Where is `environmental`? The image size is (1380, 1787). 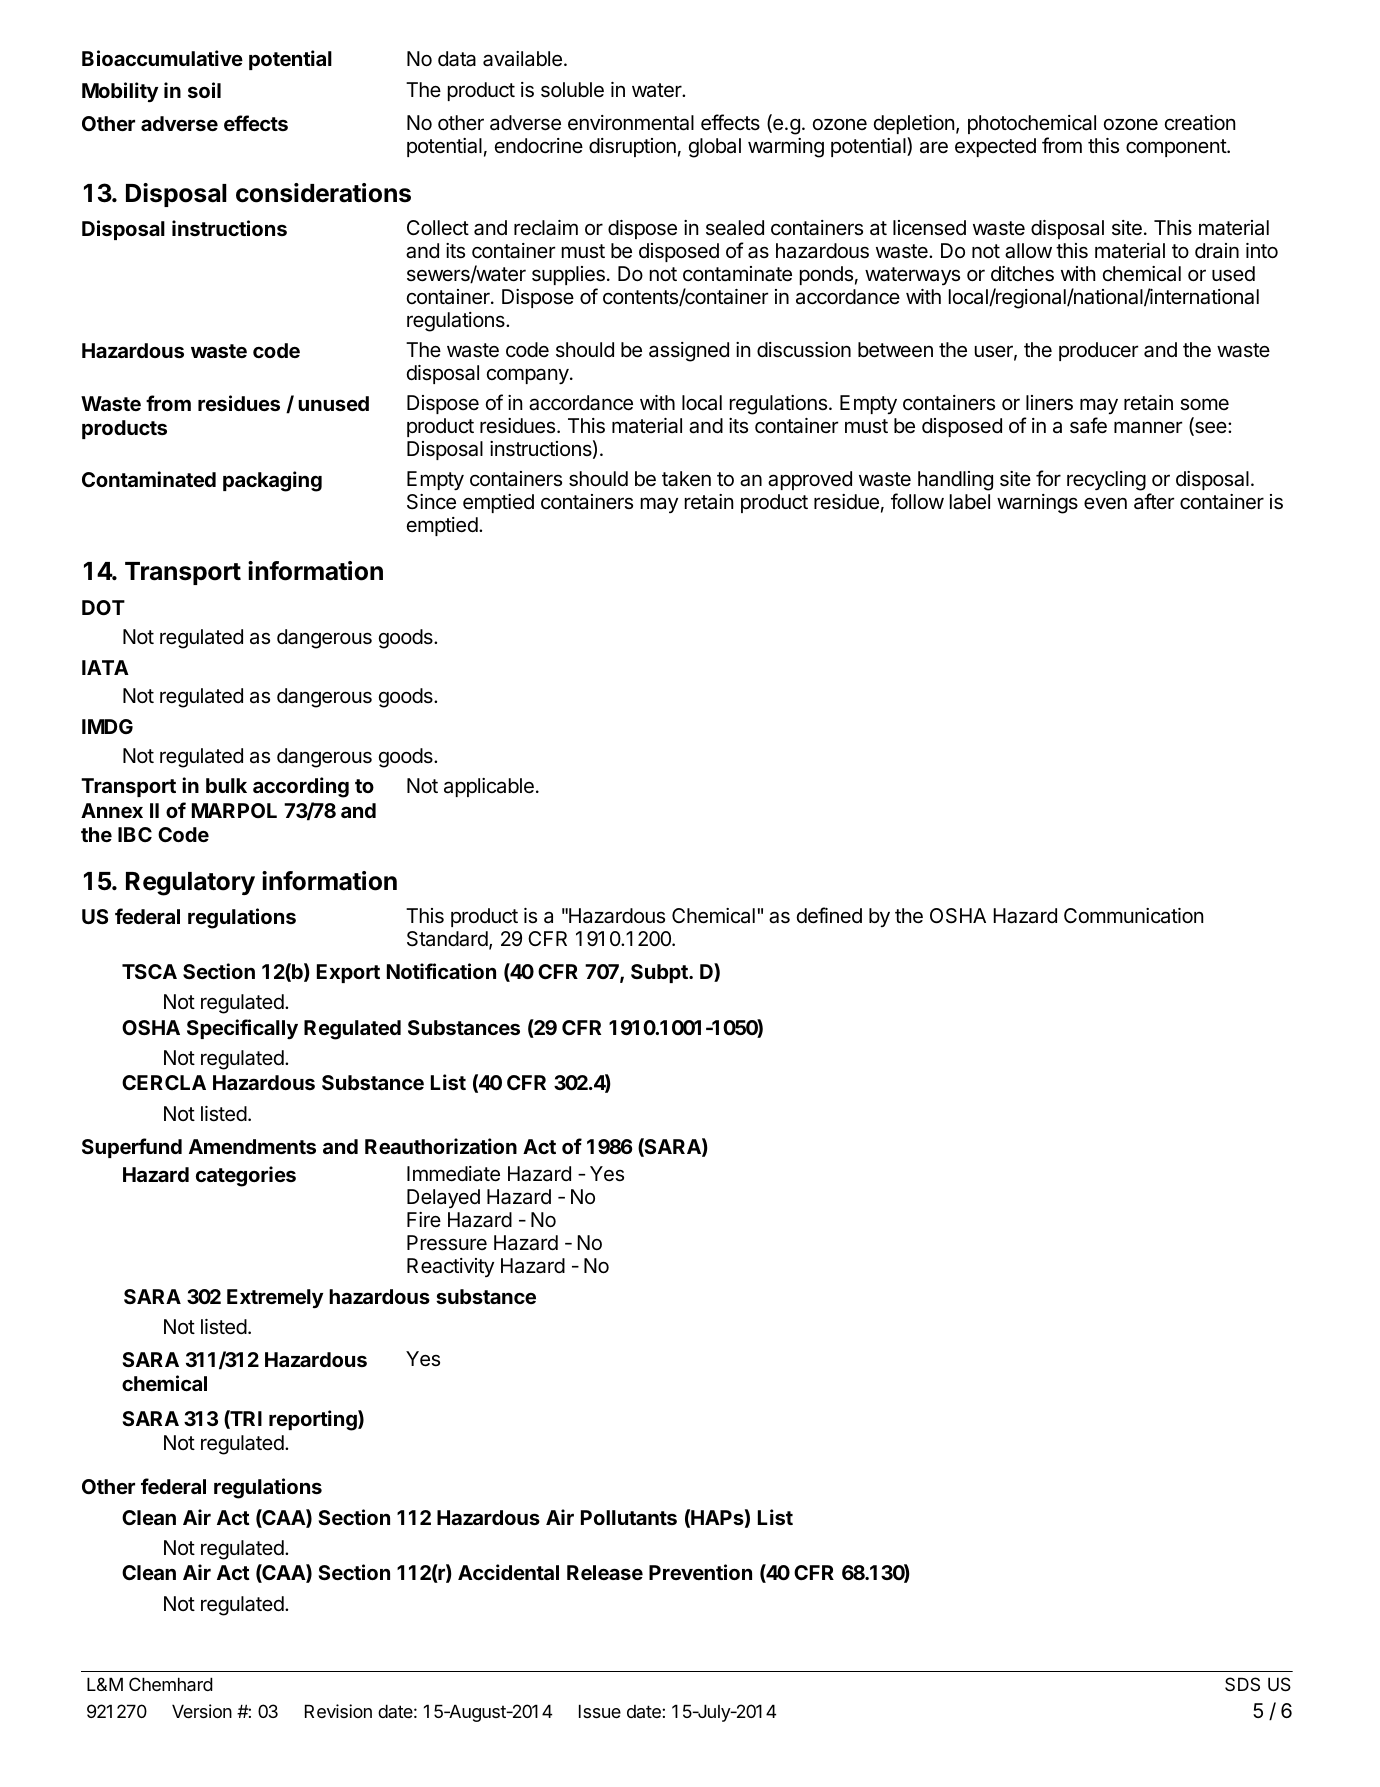 environmental is located at coordinates (631, 123).
